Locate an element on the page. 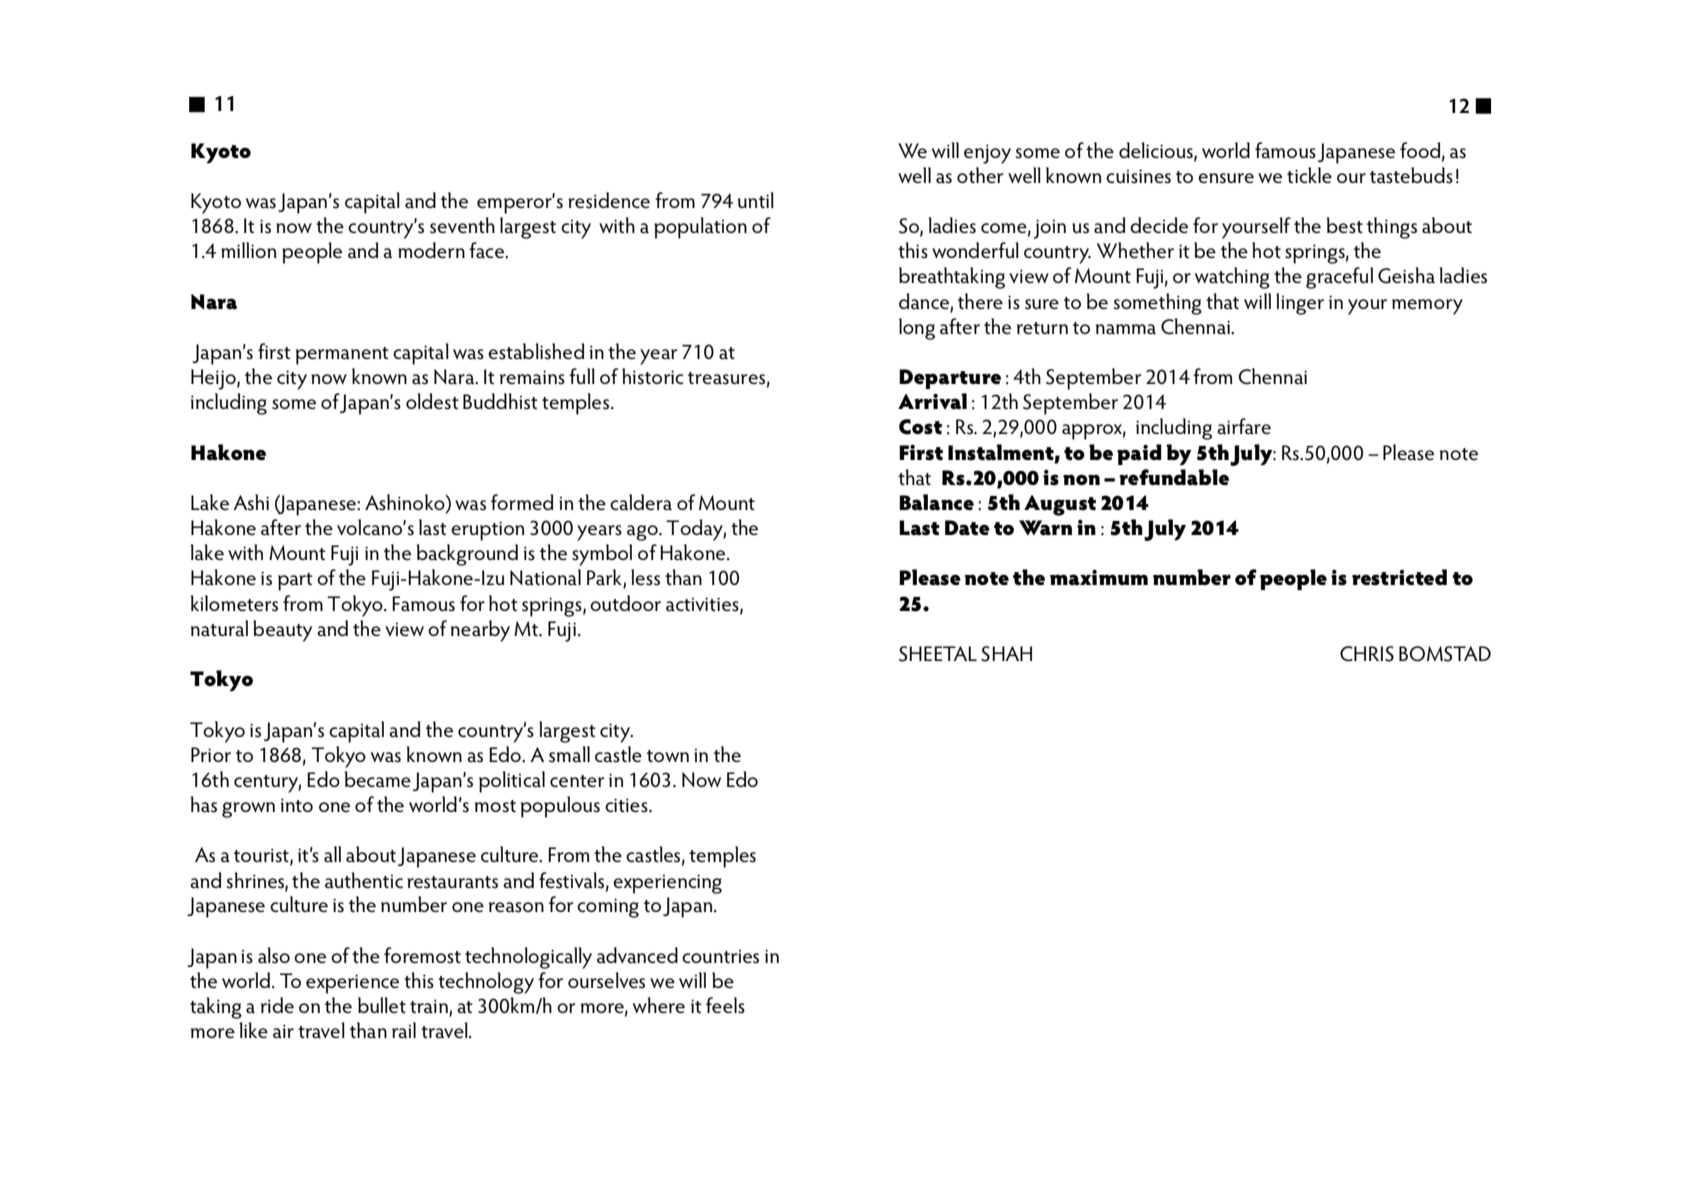 This page has height=1188, width=1681. bullet is located at coordinates (382, 1005).
